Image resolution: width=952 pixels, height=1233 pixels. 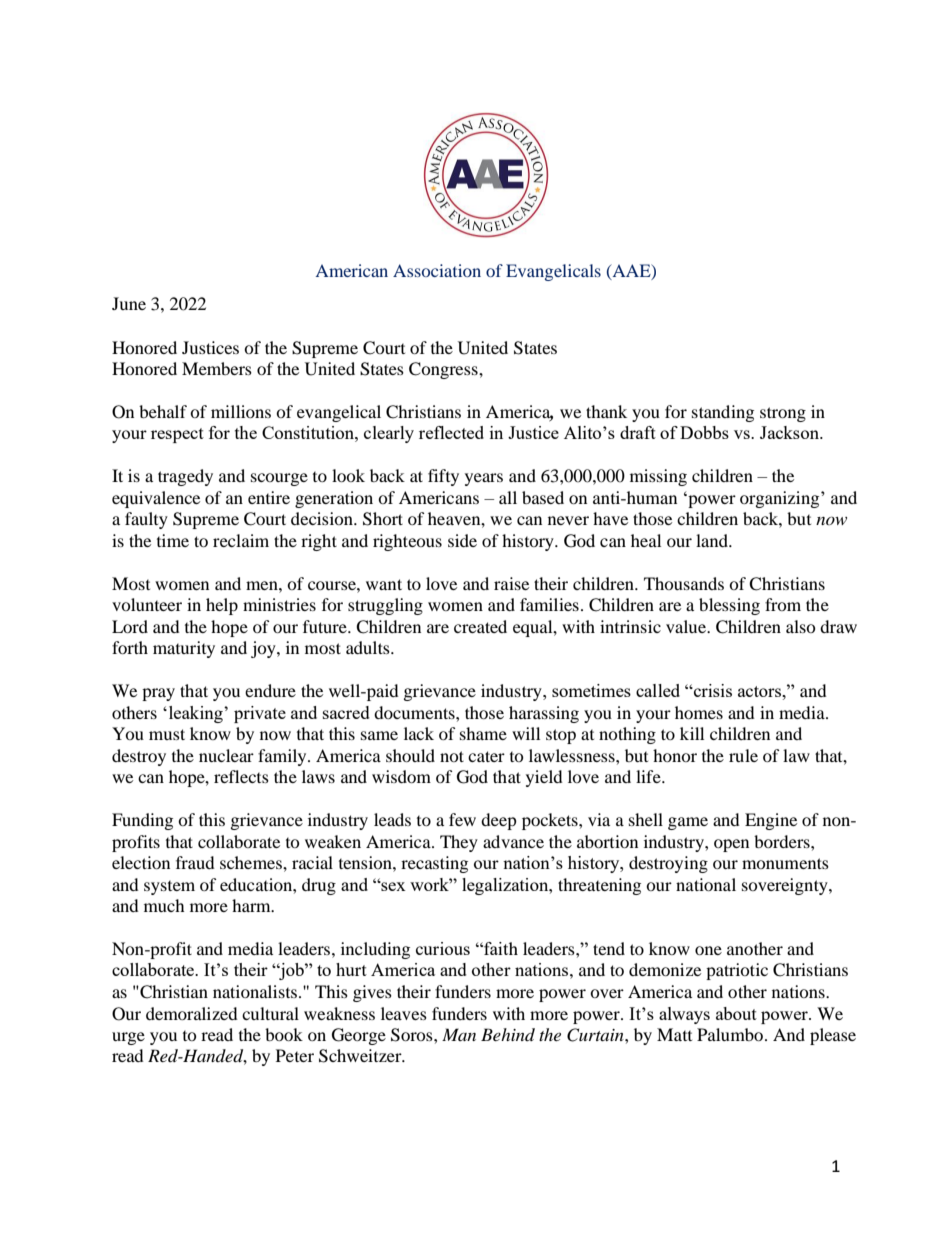 I want to click on June, so click(x=129, y=303).
